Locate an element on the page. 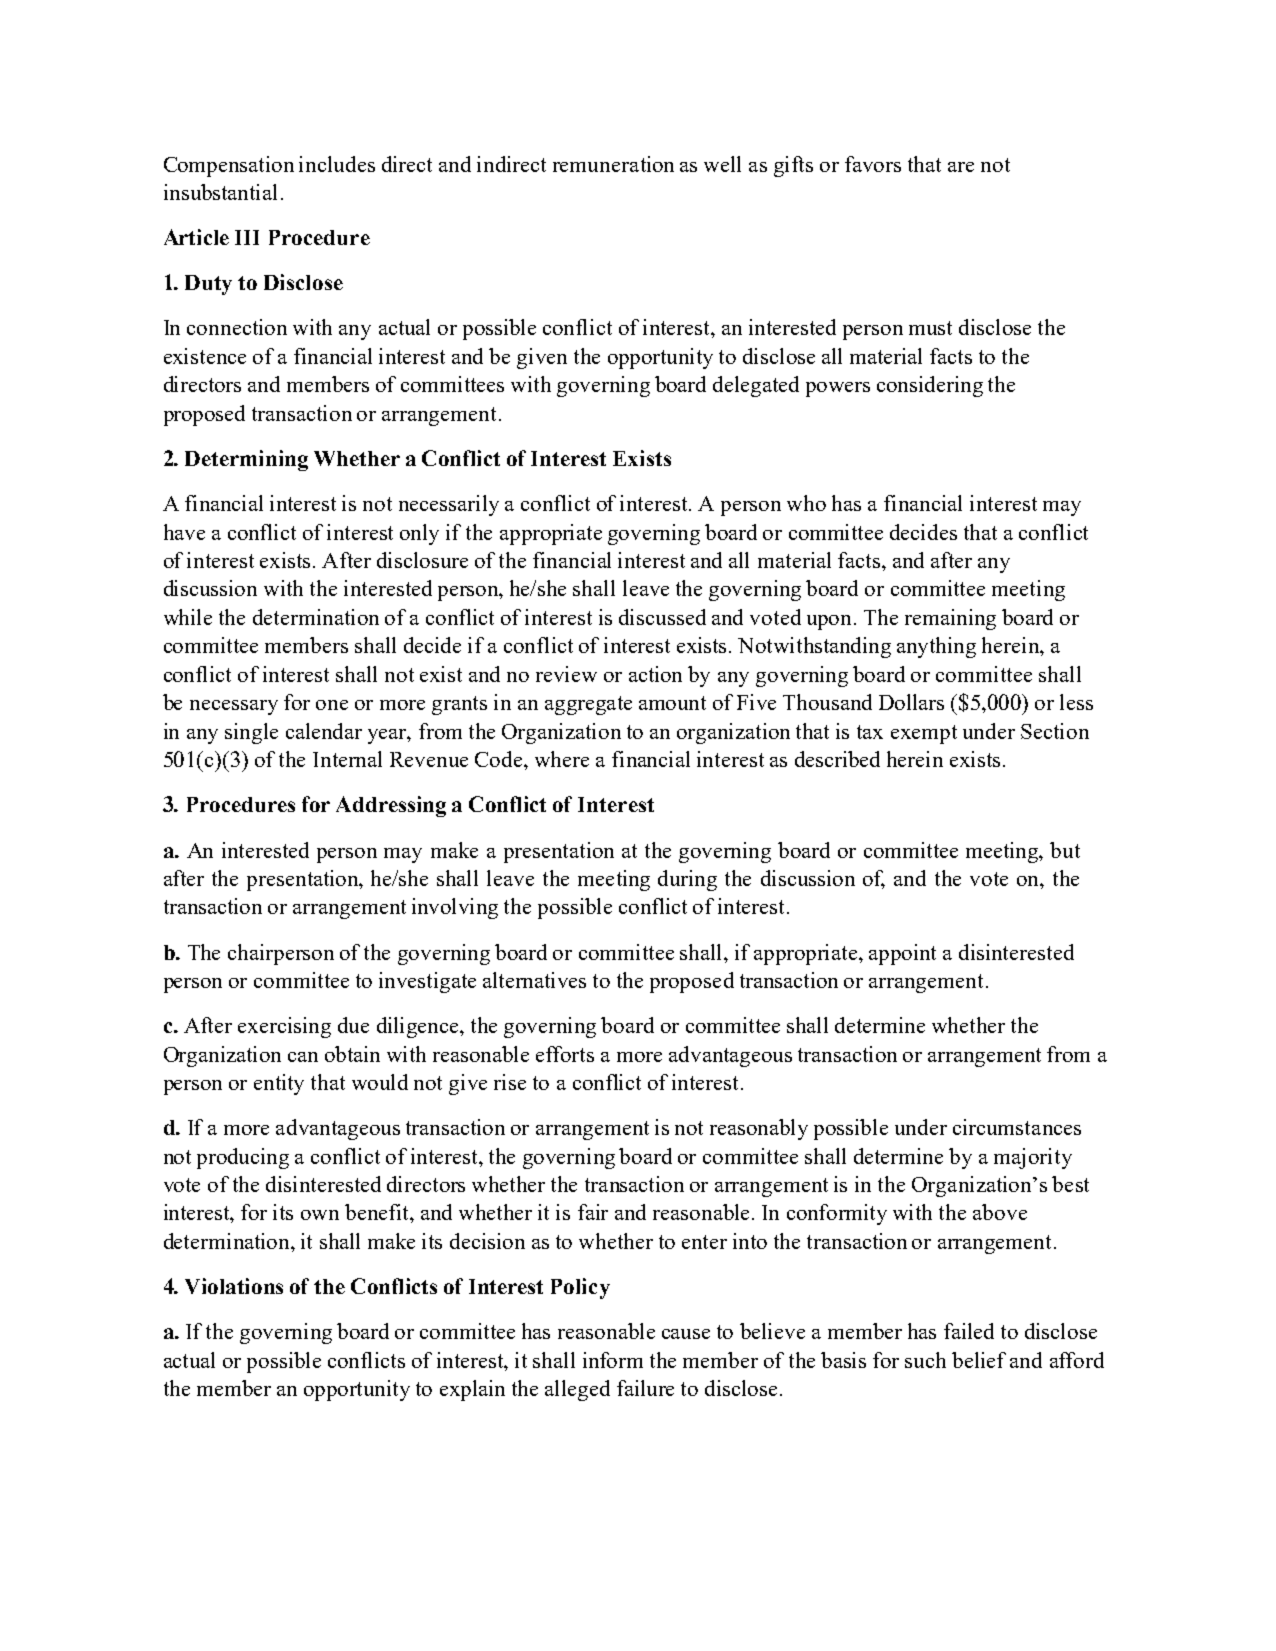 Image resolution: width=1276 pixels, height=1651 pixels. remaining is located at coordinates (950, 619).
